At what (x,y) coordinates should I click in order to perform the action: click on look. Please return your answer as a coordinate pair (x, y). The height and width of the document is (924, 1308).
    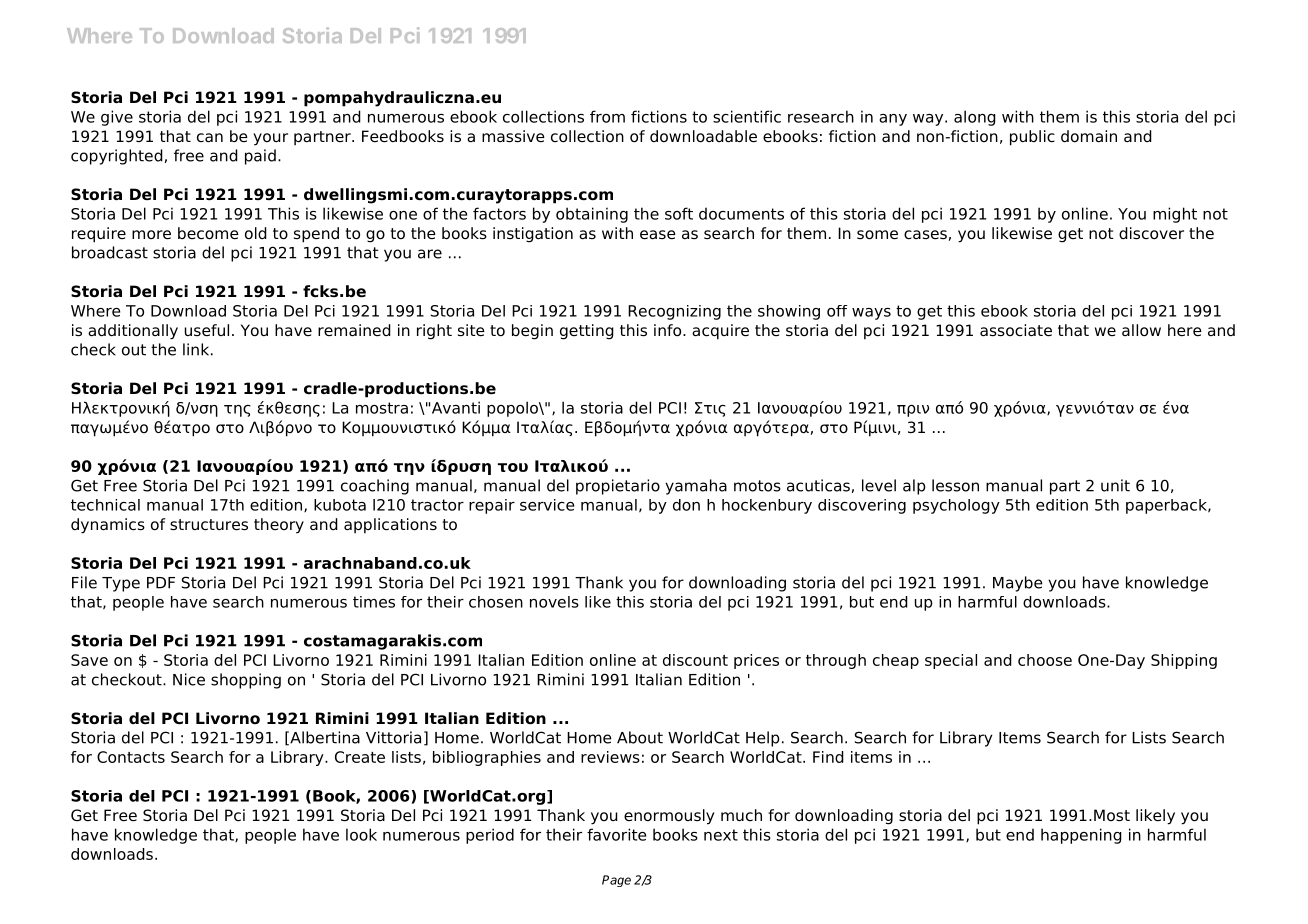
    Looking at the image, I should click on (361, 834).
